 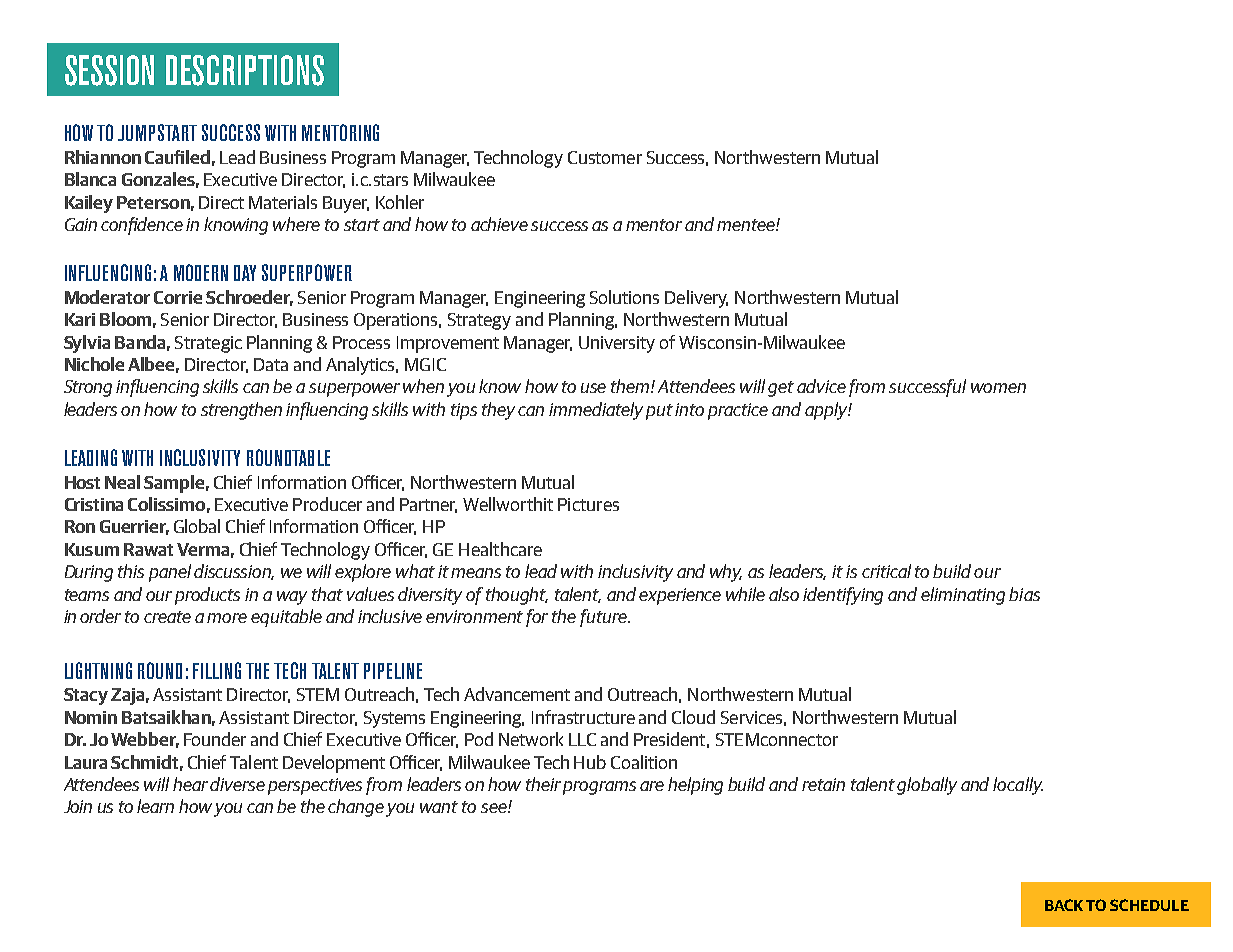 I want to click on Customer, so click(x=605, y=157).
